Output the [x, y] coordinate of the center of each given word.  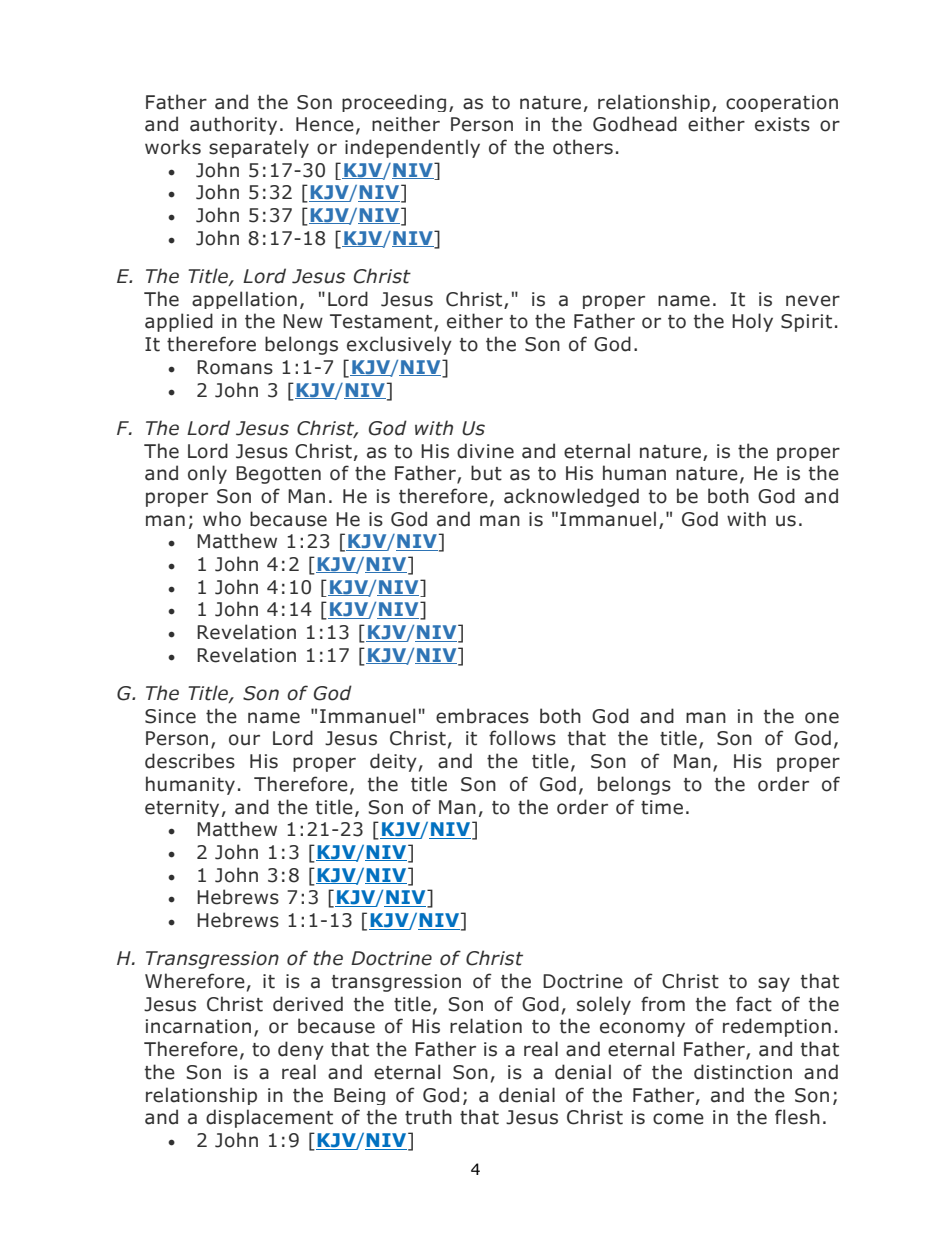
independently [412, 148]
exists [782, 124]
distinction [743, 1072]
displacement [269, 1118]
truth [428, 1117]
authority [233, 125]
